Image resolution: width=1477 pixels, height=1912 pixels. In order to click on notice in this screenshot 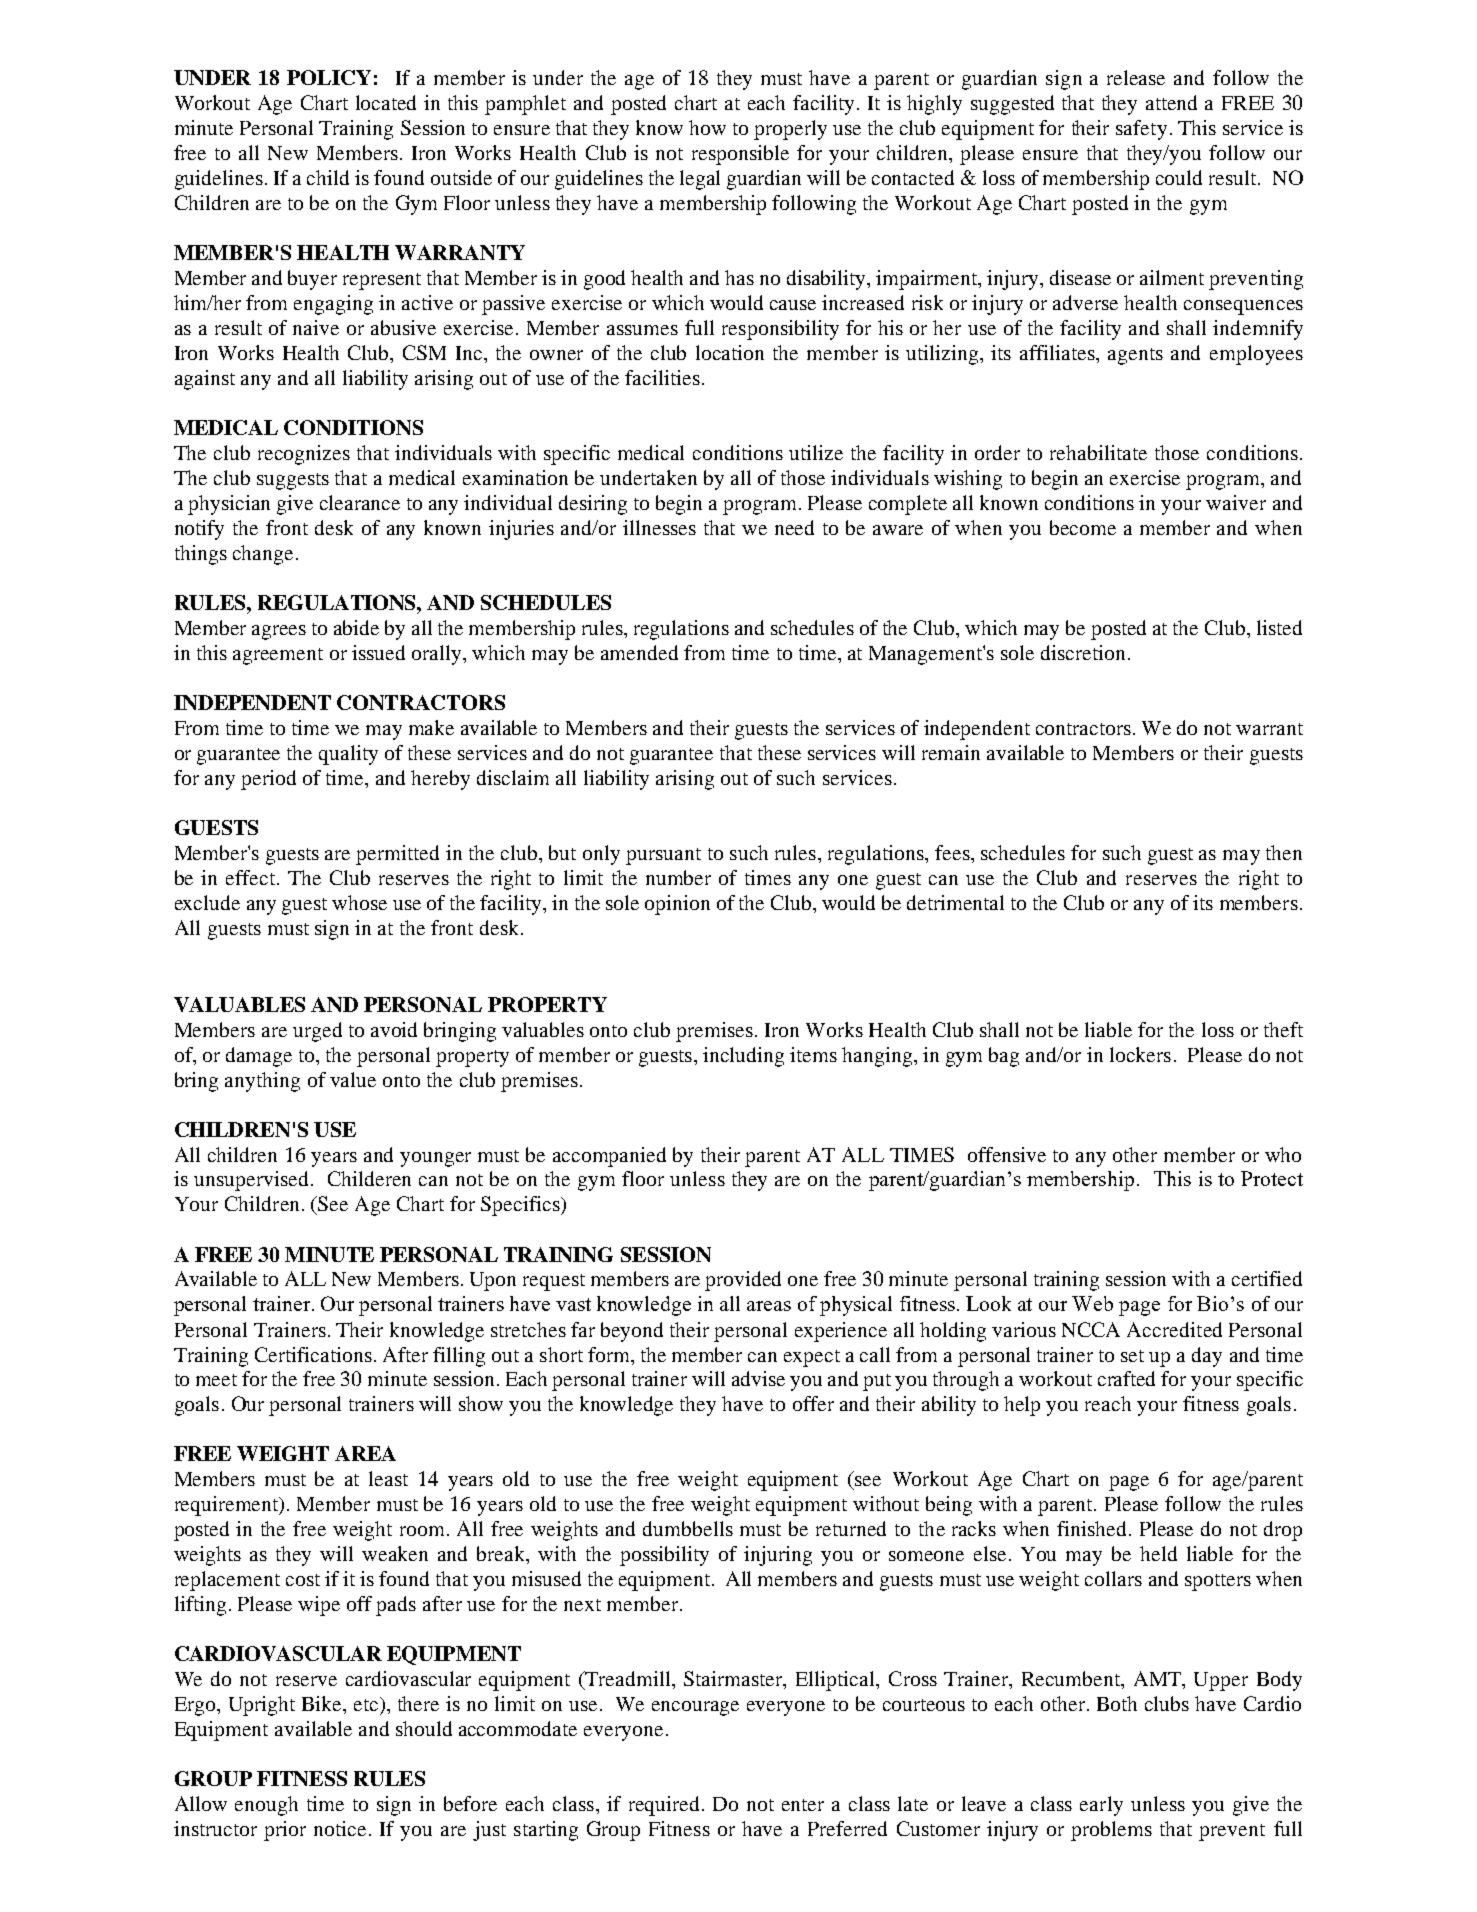, I will do `click(340, 1828)`.
